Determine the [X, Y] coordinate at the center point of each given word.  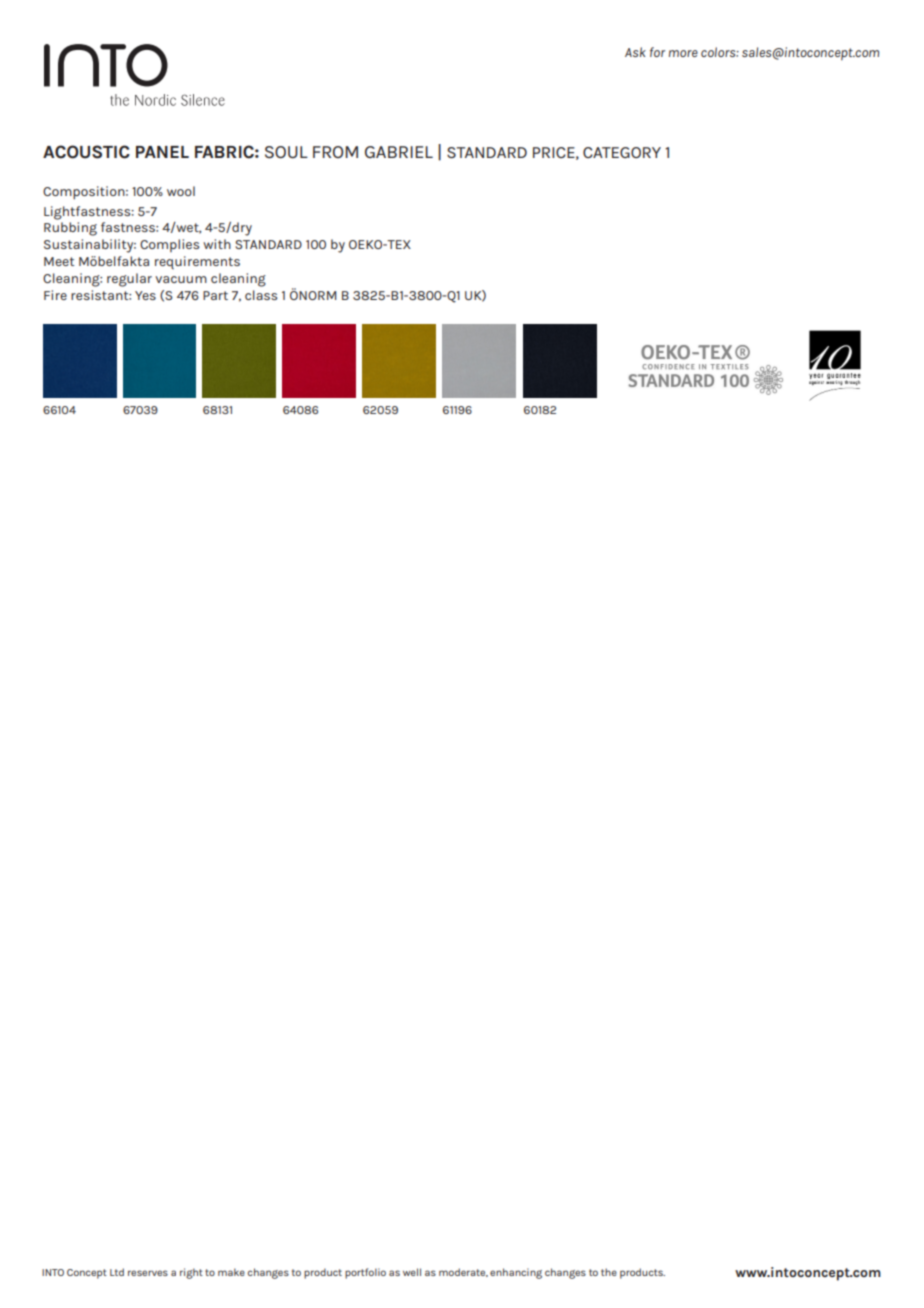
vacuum [181, 279]
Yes [145, 295]
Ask [635, 52]
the [609, 1272]
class [261, 295]
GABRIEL [399, 152]
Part [215, 295]
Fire [55, 295]
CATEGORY [622, 152]
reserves [148, 1273]
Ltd [117, 1272]
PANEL [162, 152]
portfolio [365, 1273]
